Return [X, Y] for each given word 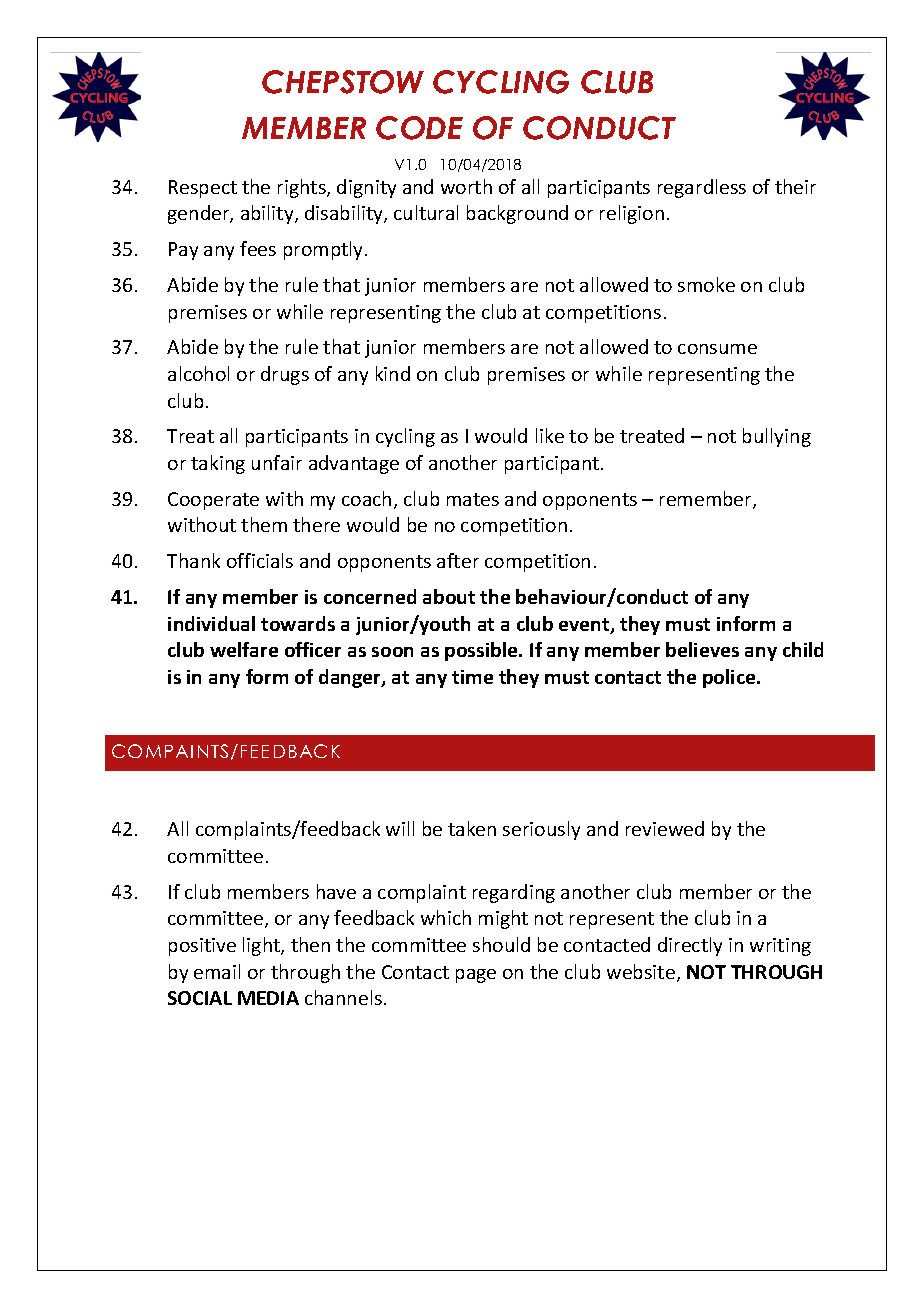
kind [393, 373]
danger [351, 678]
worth [466, 186]
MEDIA [268, 998]
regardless [702, 188]
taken [472, 828]
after [458, 560]
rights [303, 188]
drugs [285, 375]
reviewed [665, 828]
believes [702, 649]
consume [717, 349]
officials [260, 560]
